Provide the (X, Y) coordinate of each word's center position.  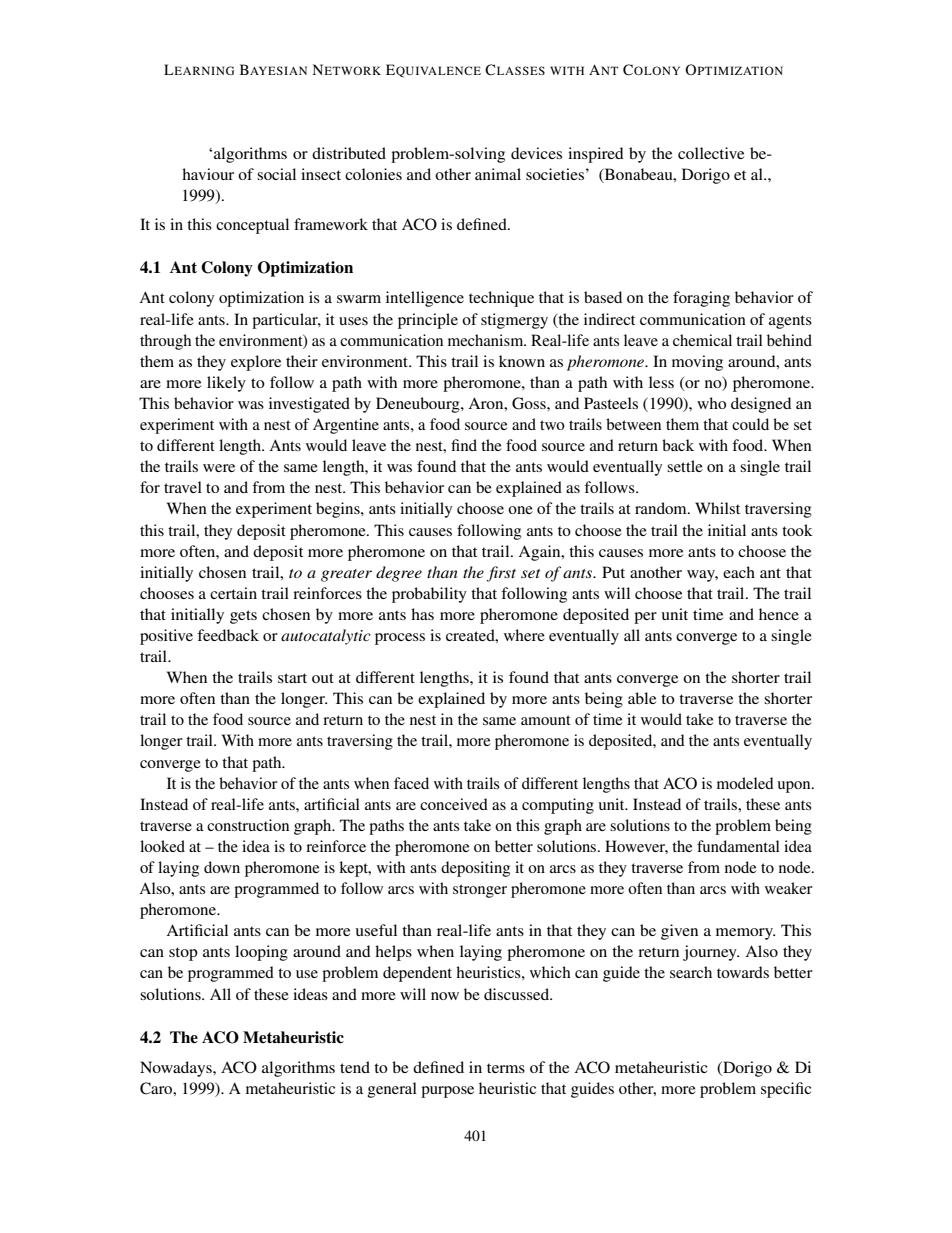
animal (498, 174)
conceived (454, 804)
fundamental (738, 846)
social (276, 174)
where (524, 635)
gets (243, 617)
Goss (530, 403)
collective (711, 153)
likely (226, 384)
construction (248, 825)
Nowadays (177, 1069)
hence (779, 614)
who (711, 403)
